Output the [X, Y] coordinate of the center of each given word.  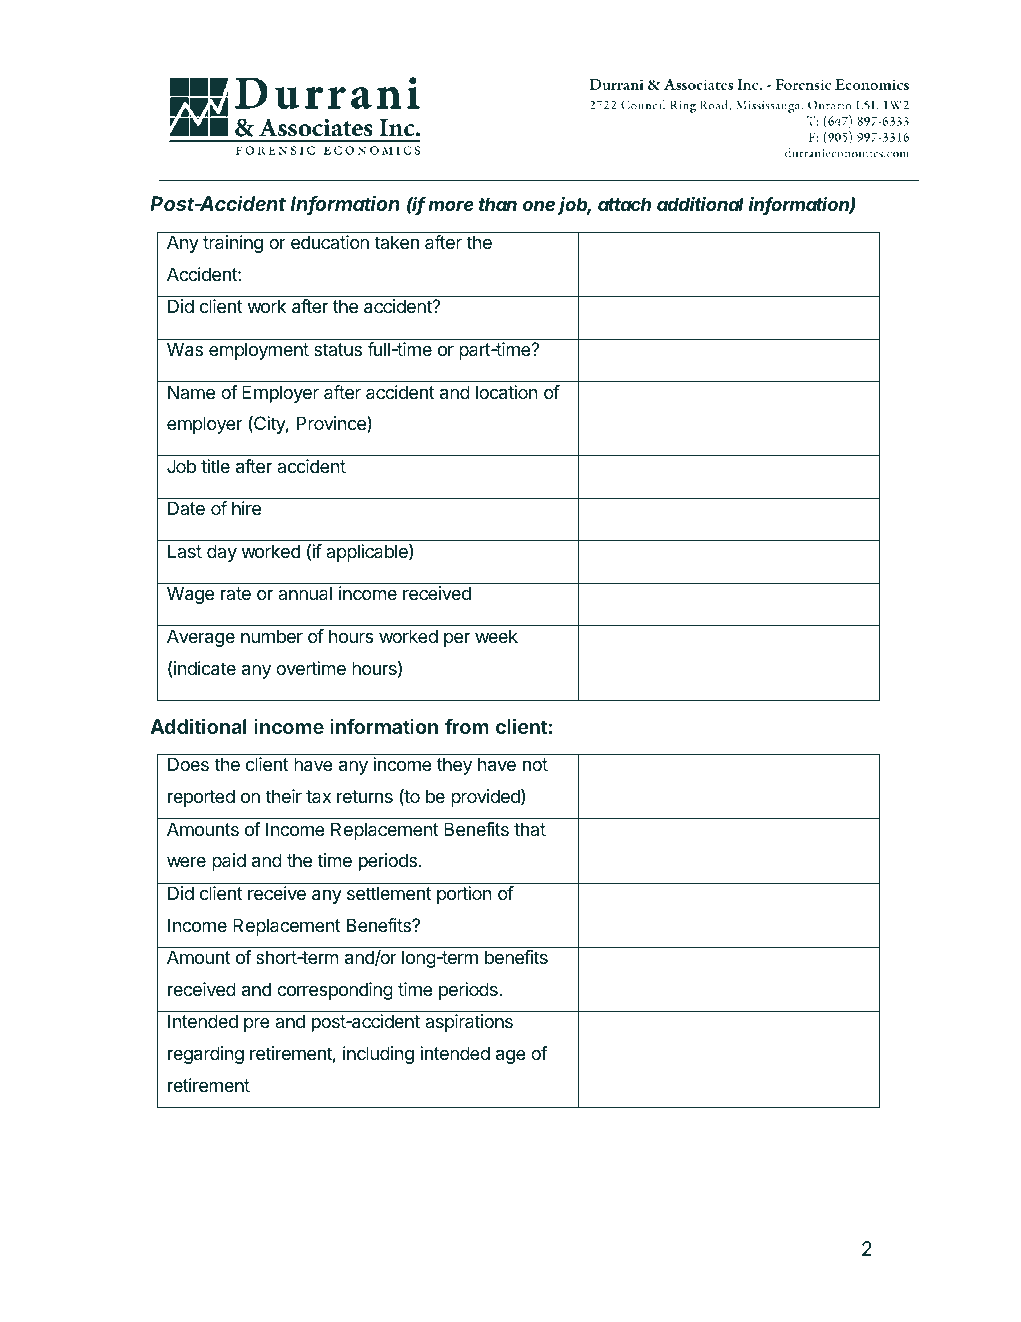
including [378, 1055]
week [496, 636]
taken [396, 242]
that [530, 829]
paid [229, 862]
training [233, 244]
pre [257, 1025]
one [539, 206]
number [272, 636]
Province [332, 424]
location [507, 392]
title [215, 466]
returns [365, 796]
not [535, 764]
